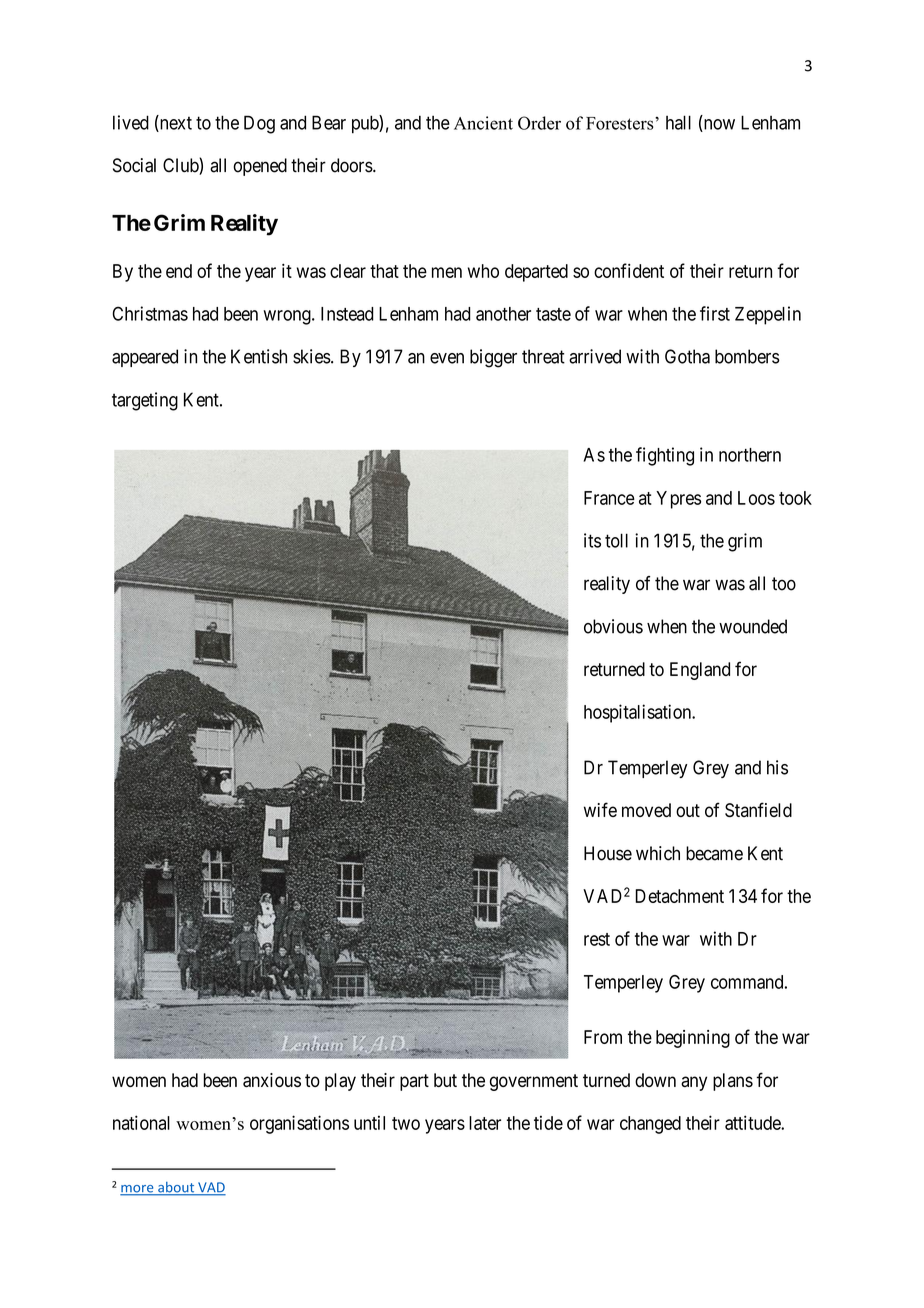  What do you see at coordinates (272, 1080) in the screenshot?
I see `anxious` at bounding box center [272, 1080].
